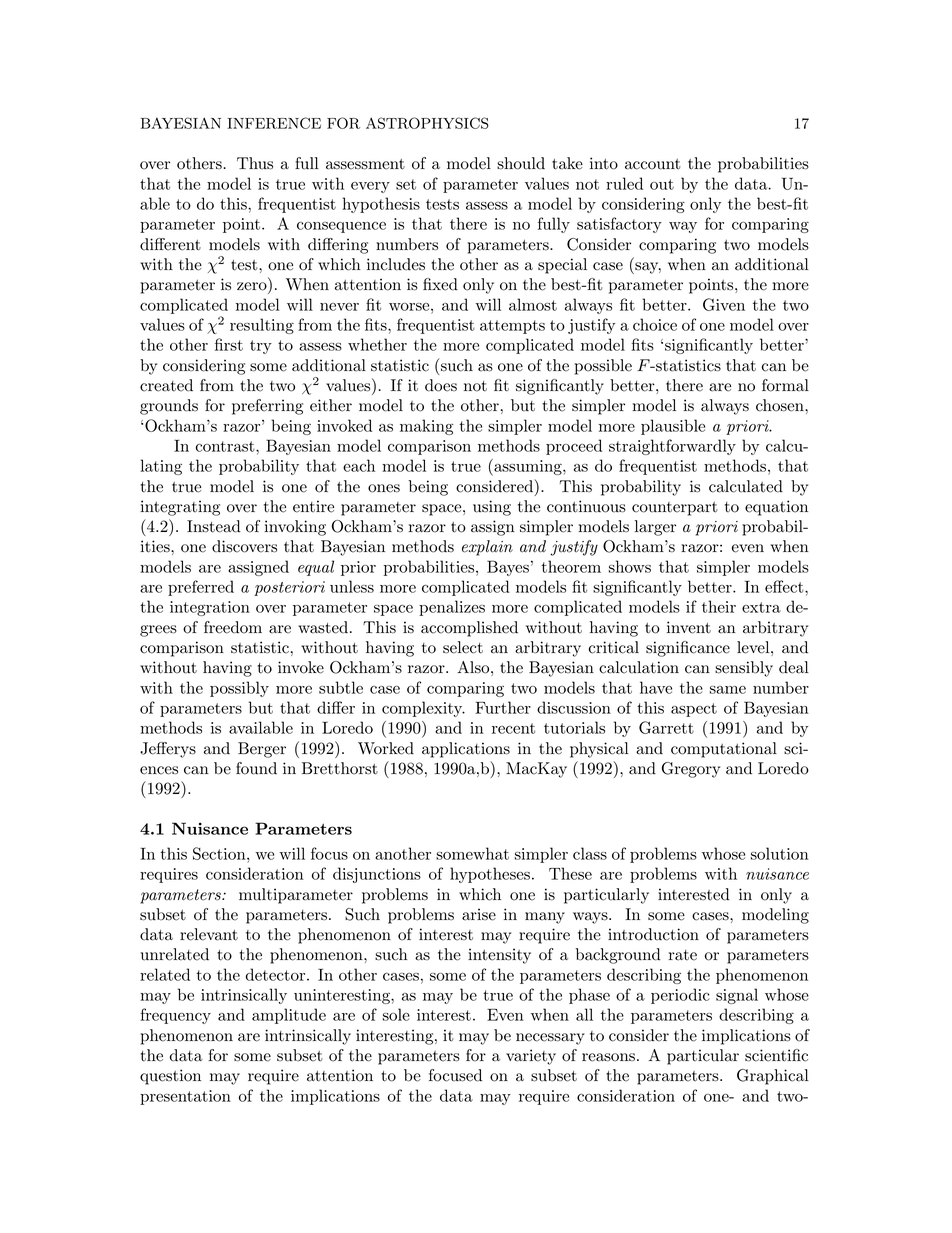 The width and height of the screenshot is (952, 1233). What do you see at coordinates (785, 385) in the screenshot?
I see `formal` at bounding box center [785, 385].
